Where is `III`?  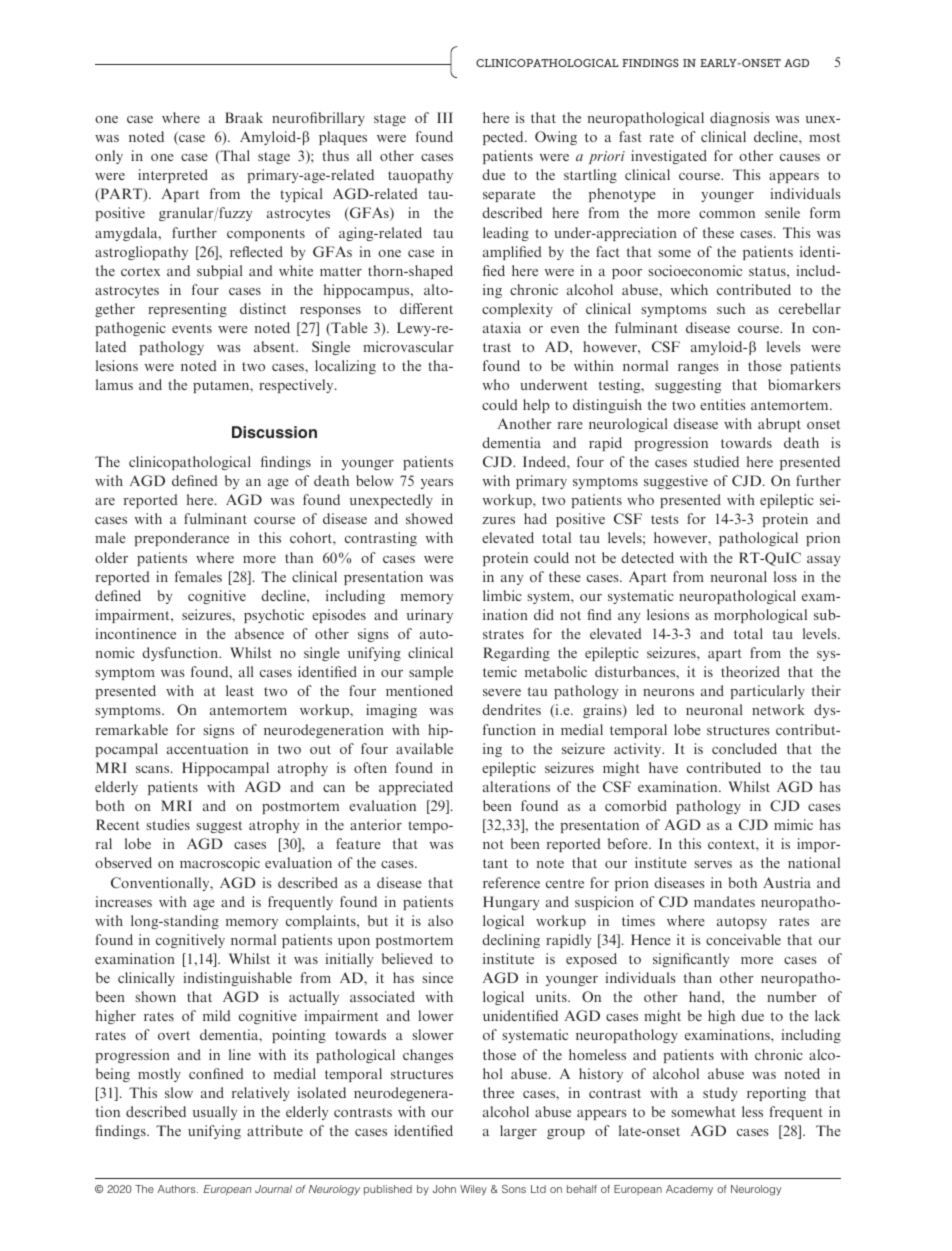
III is located at coordinates (445, 117).
